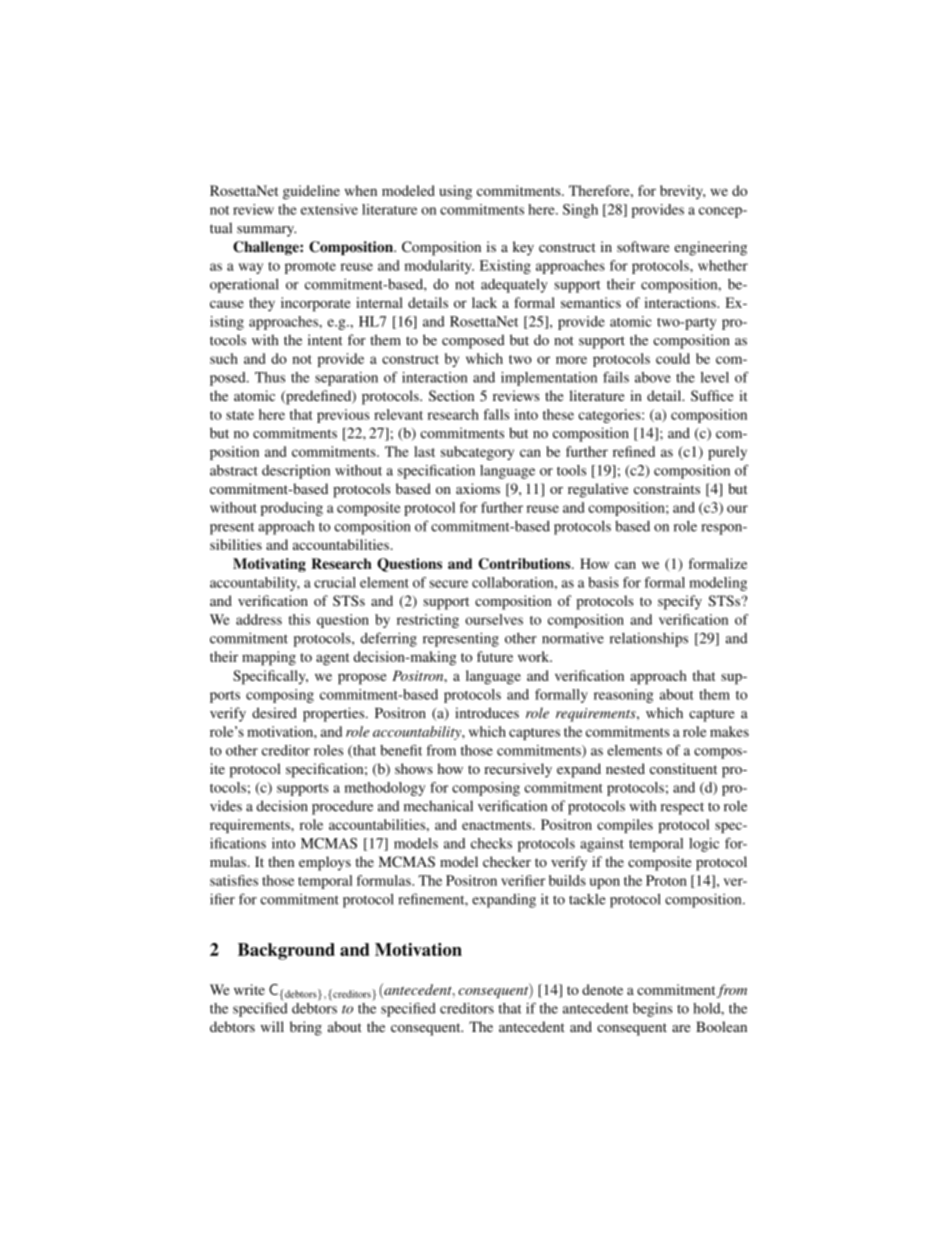 The height and width of the image is (1233, 952). What do you see at coordinates (498, 825) in the image?
I see `enactments` at bounding box center [498, 825].
